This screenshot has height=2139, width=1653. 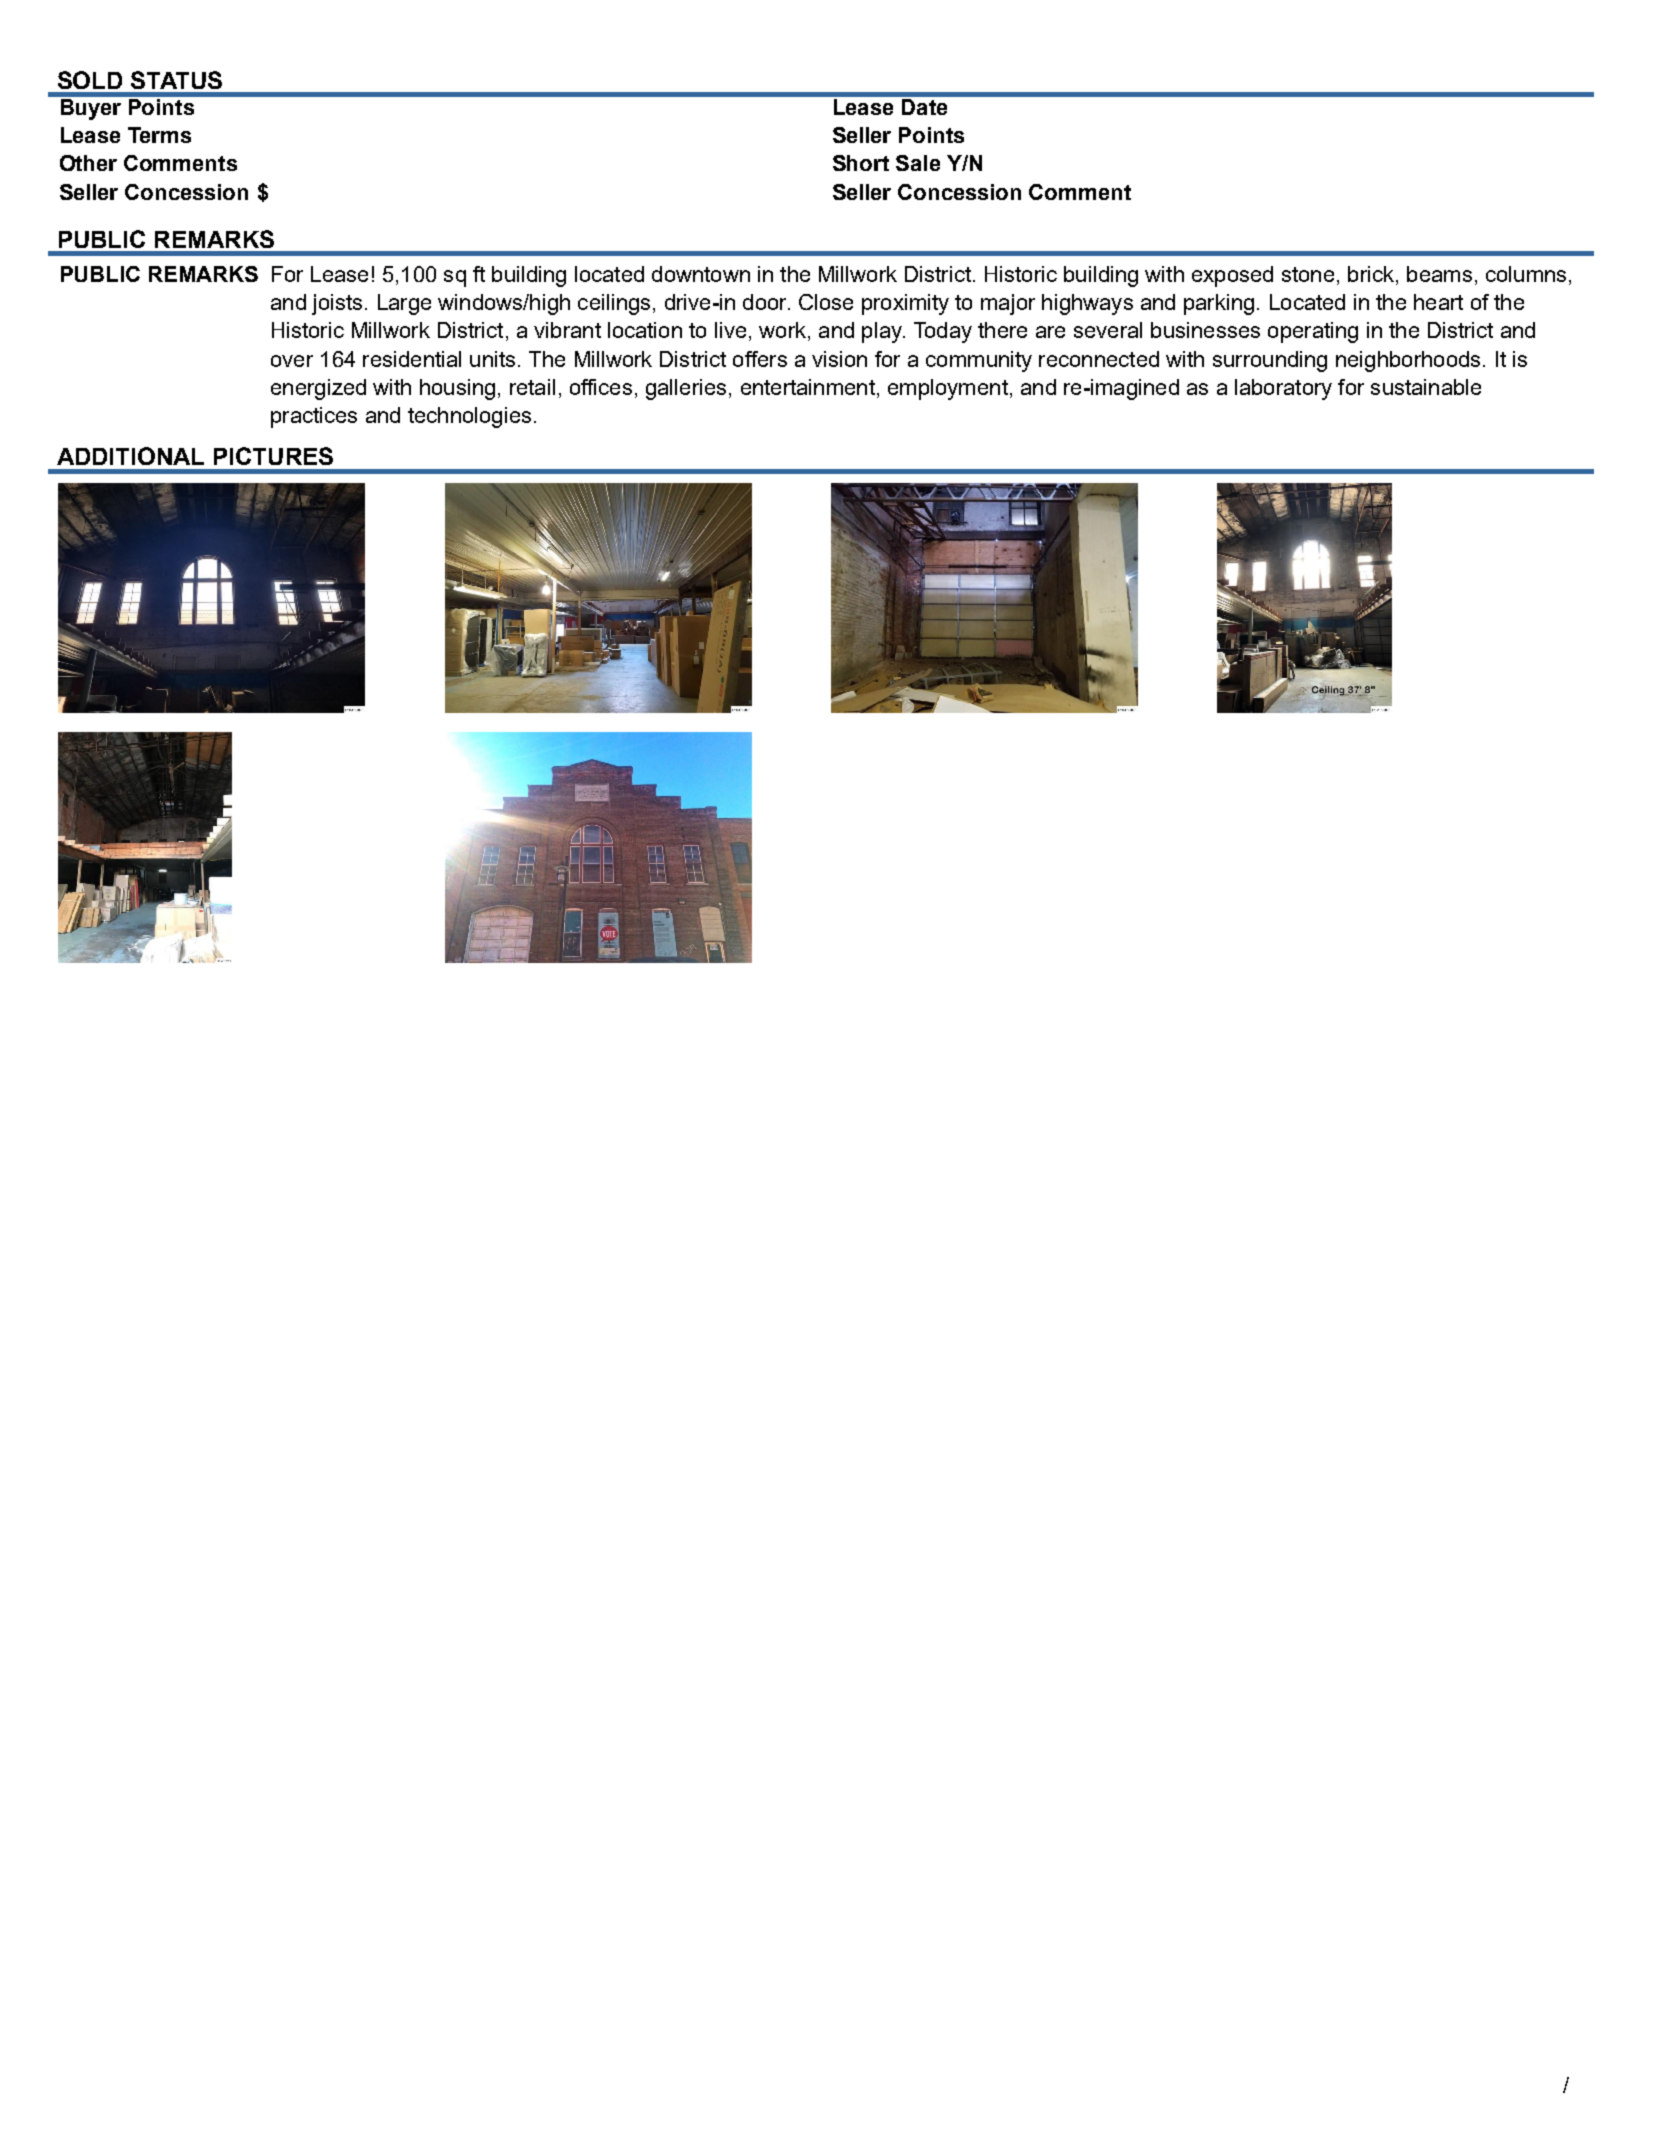 What do you see at coordinates (861, 163) in the screenshot?
I see `Short` at bounding box center [861, 163].
